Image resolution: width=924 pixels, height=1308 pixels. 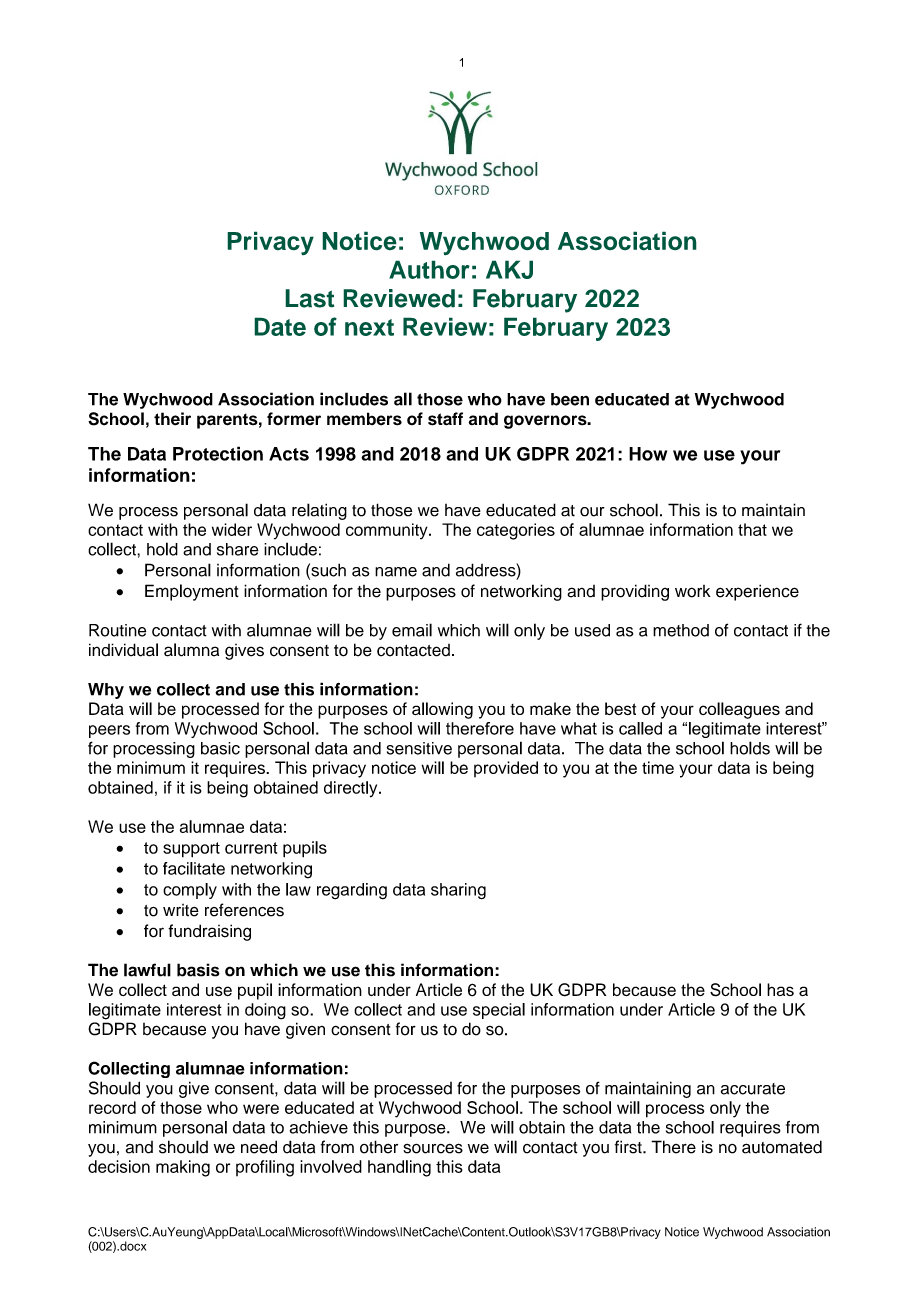 I want to click on facilitate, so click(x=194, y=868).
